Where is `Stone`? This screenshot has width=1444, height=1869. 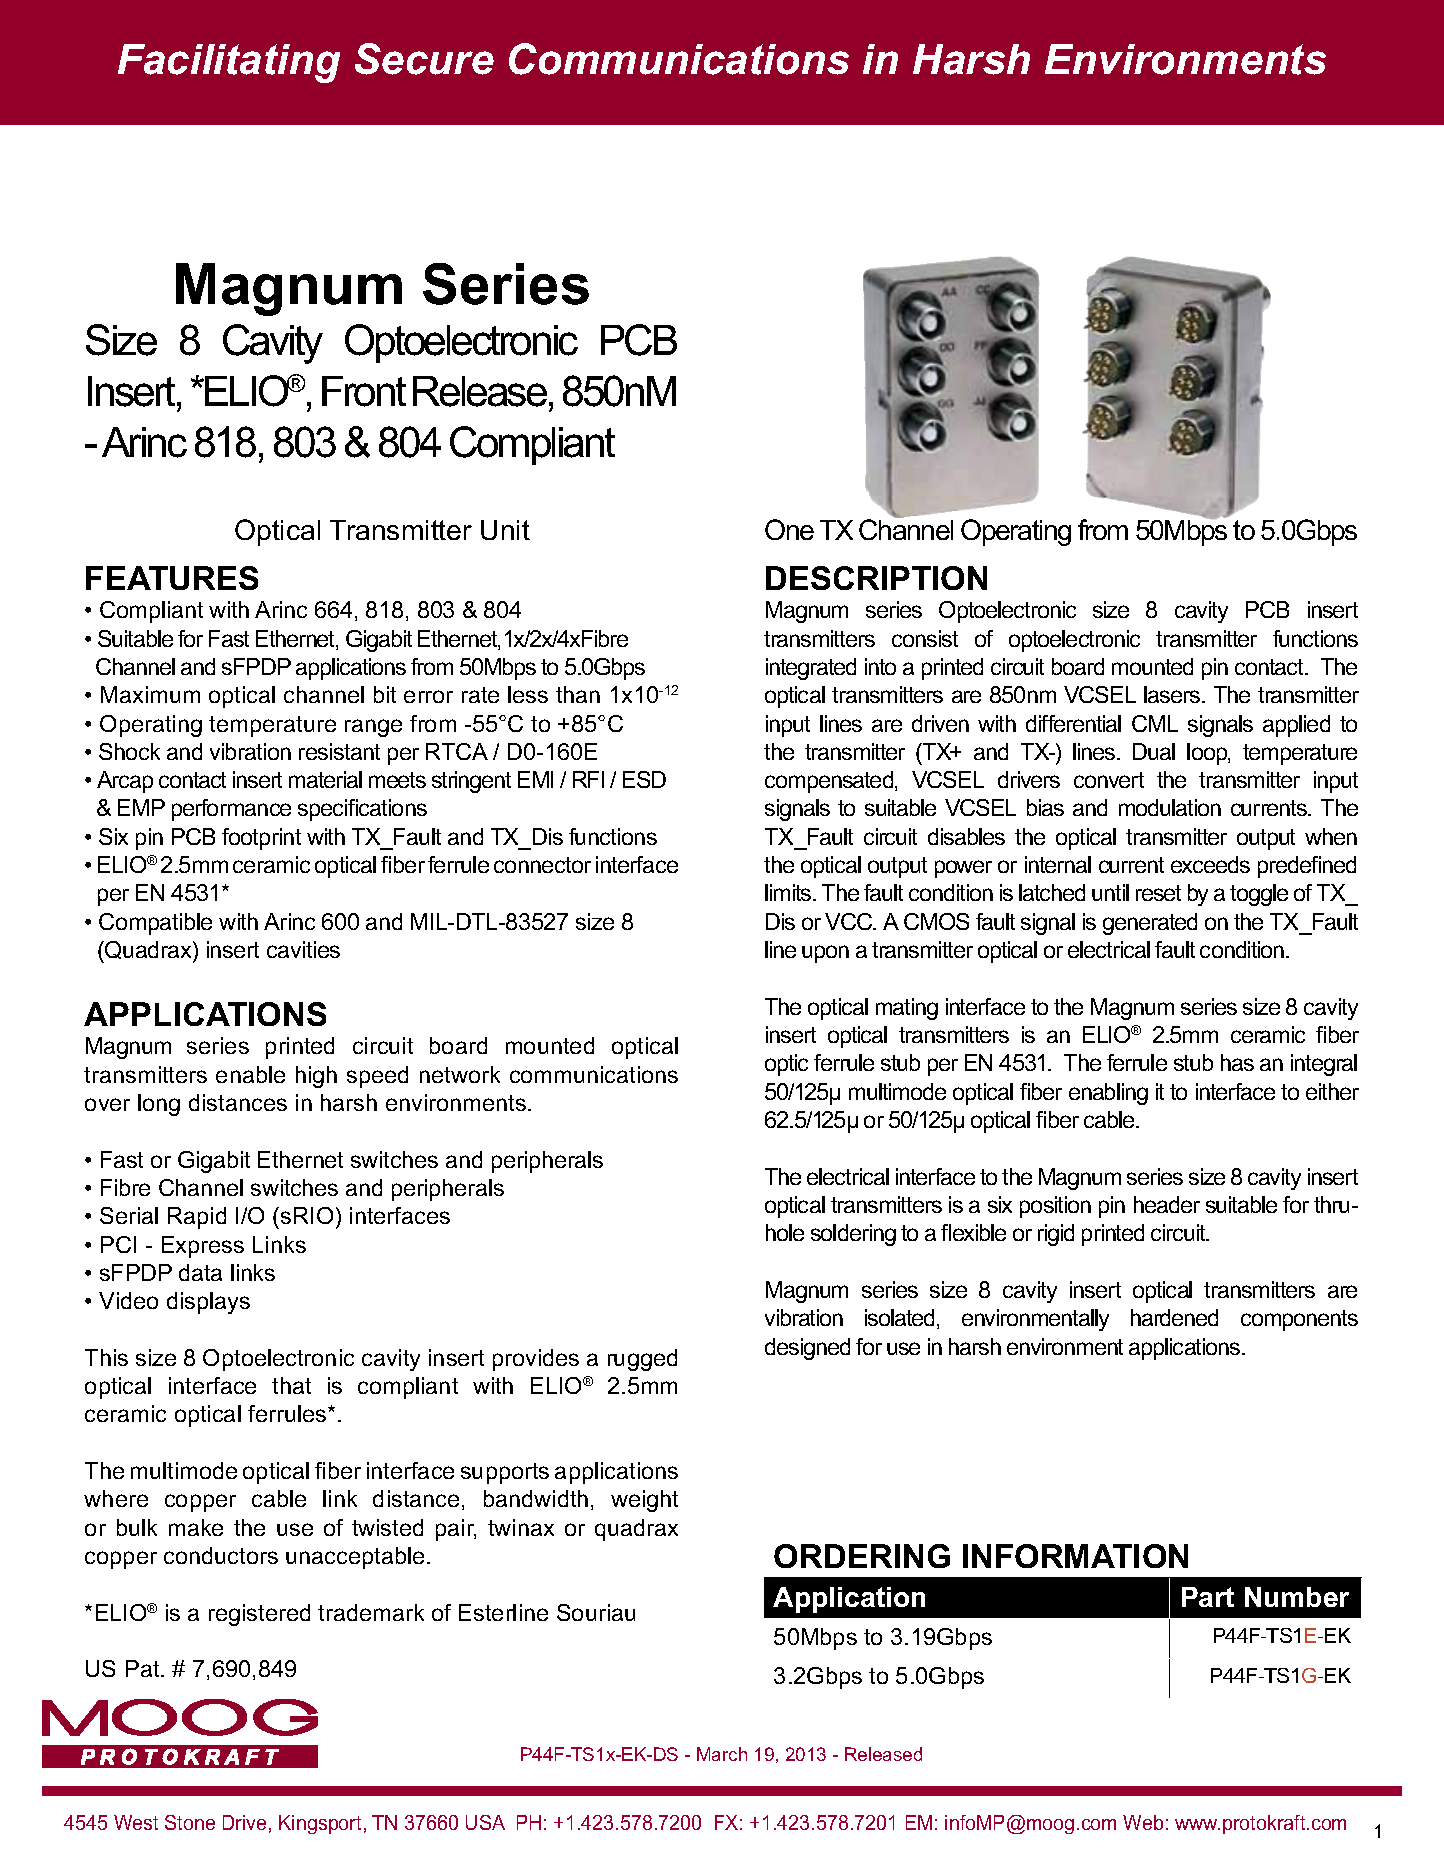
Stone is located at coordinates (190, 1822).
